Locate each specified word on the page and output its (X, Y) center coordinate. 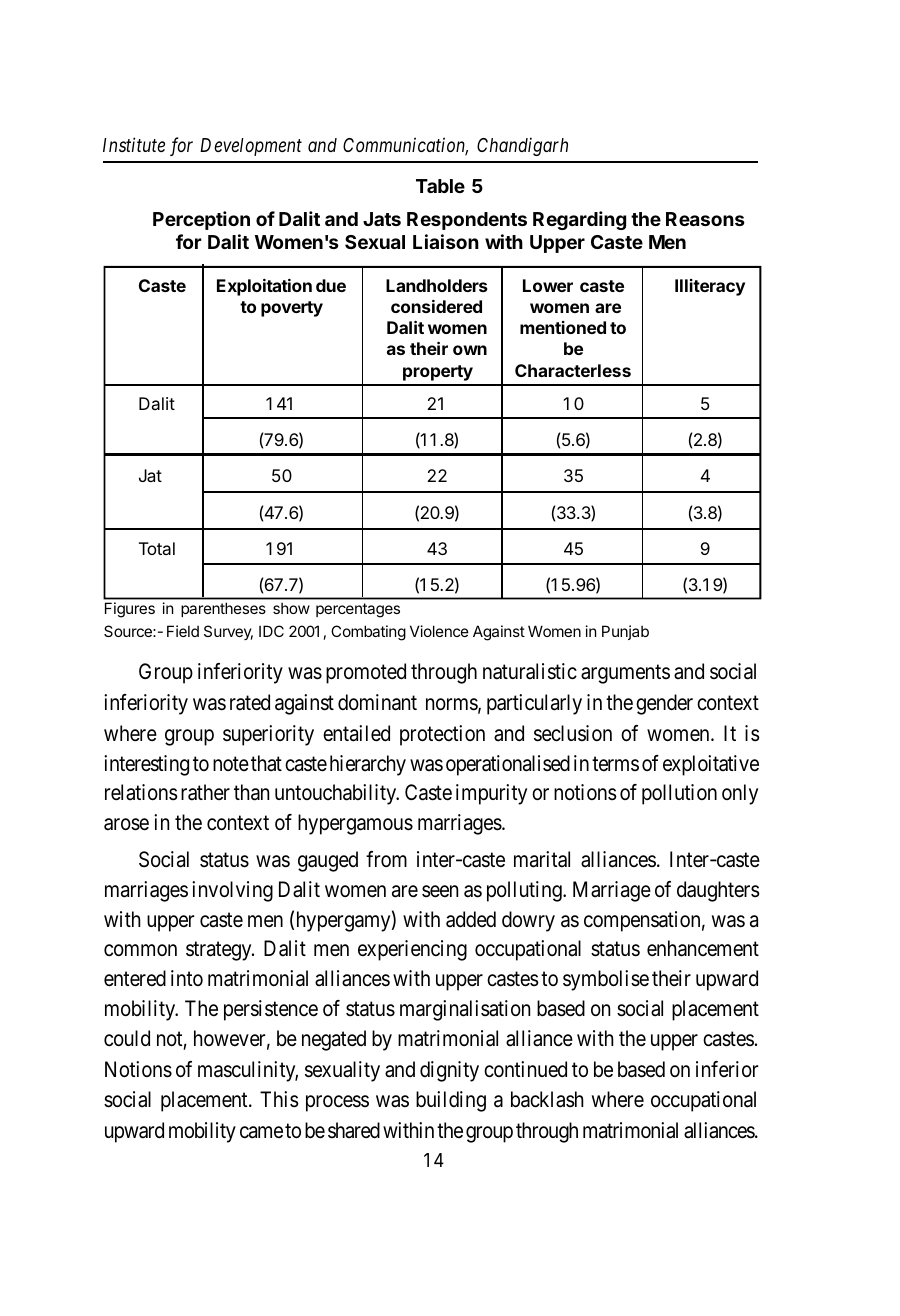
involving (232, 891)
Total (157, 548)
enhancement (703, 948)
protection (442, 735)
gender (664, 704)
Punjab (625, 632)
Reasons (705, 219)
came (261, 1132)
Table (440, 186)
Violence (439, 631)
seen (440, 891)
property (438, 373)
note (231, 763)
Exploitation (264, 287)
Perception (201, 220)
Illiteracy (710, 287)
